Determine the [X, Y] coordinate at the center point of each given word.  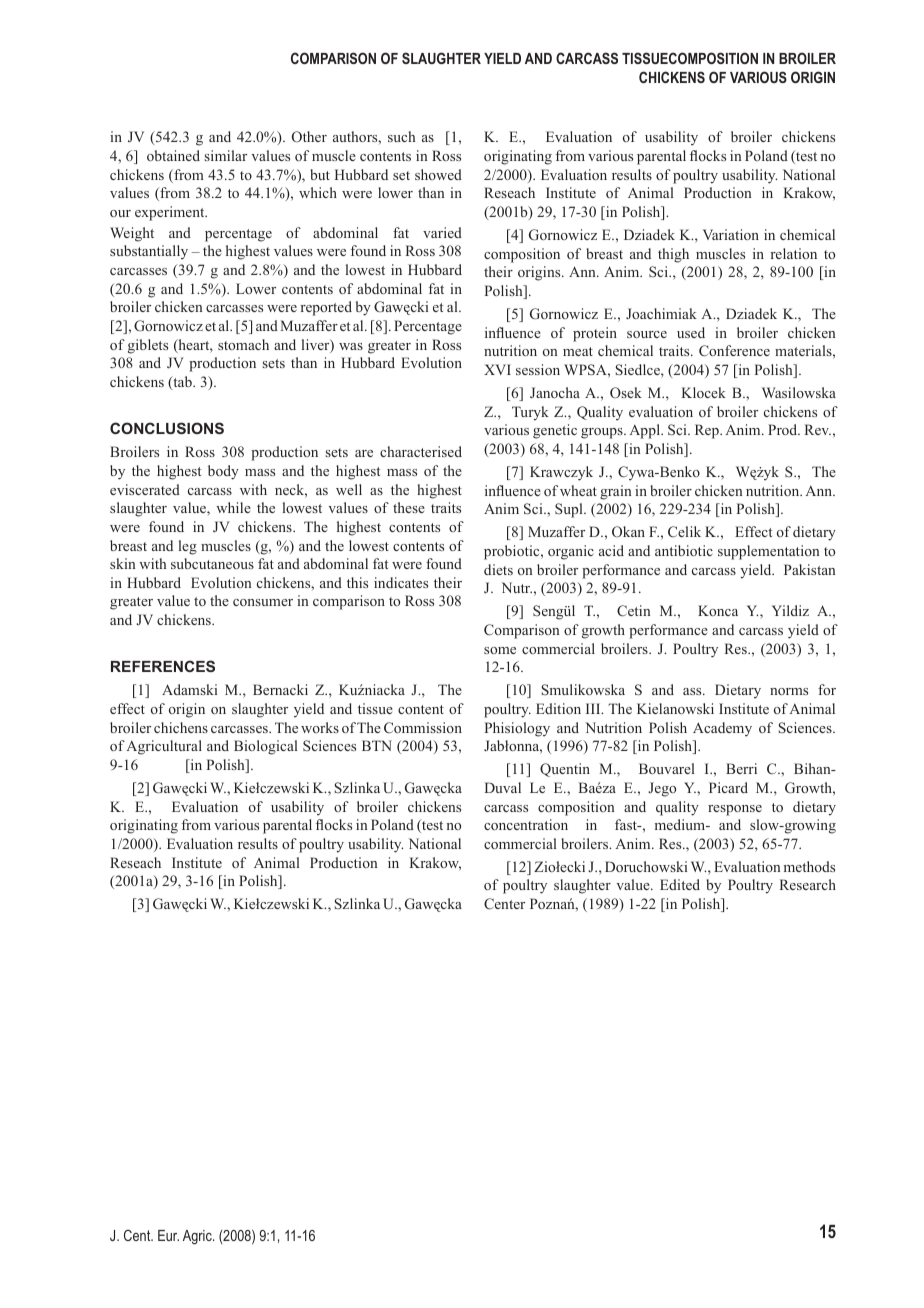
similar [225, 155]
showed [438, 174]
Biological [266, 747]
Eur [168, 1235]
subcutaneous [212, 563]
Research [808, 884]
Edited [680, 884]
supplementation [768, 552]
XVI [497, 369]
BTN [377, 745]
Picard [728, 787]
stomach [243, 344]
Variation [731, 234]
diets [498, 569]
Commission [423, 727]
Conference [734, 350]
